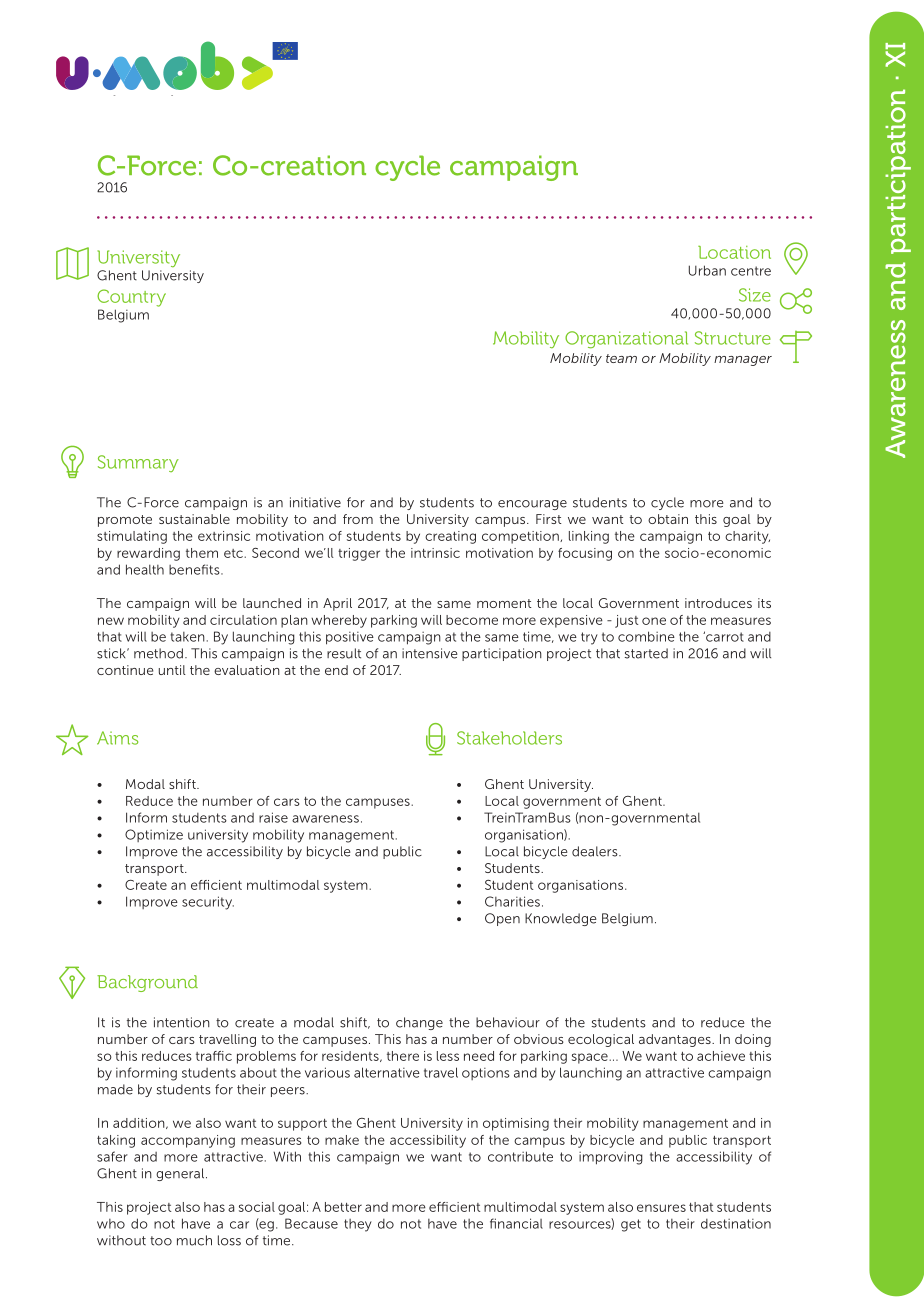 The image size is (924, 1308). What do you see at coordinates (358, 1225) in the screenshot?
I see `they` at bounding box center [358, 1225].
